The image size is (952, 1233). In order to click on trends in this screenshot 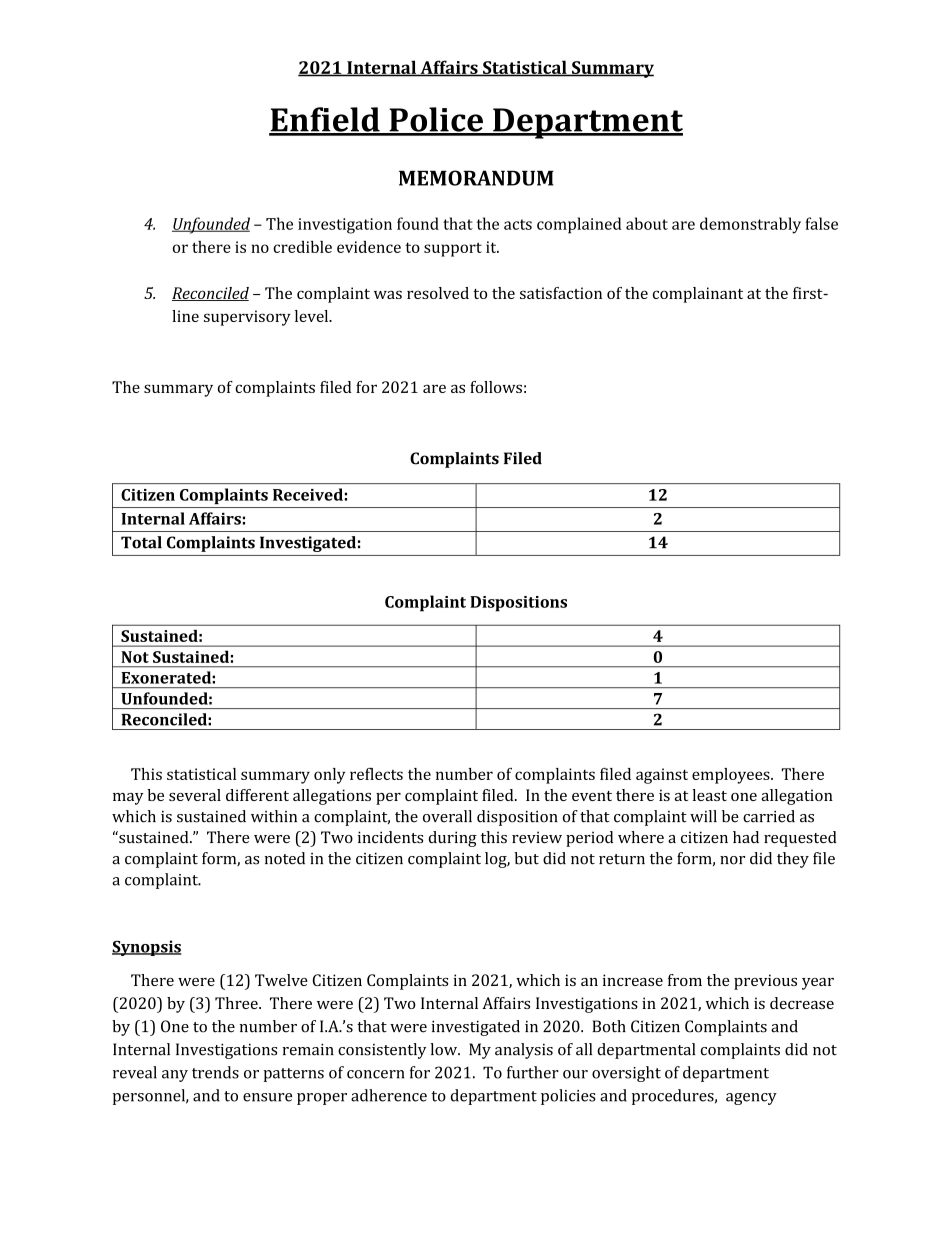, I will do `click(215, 1072)`.
